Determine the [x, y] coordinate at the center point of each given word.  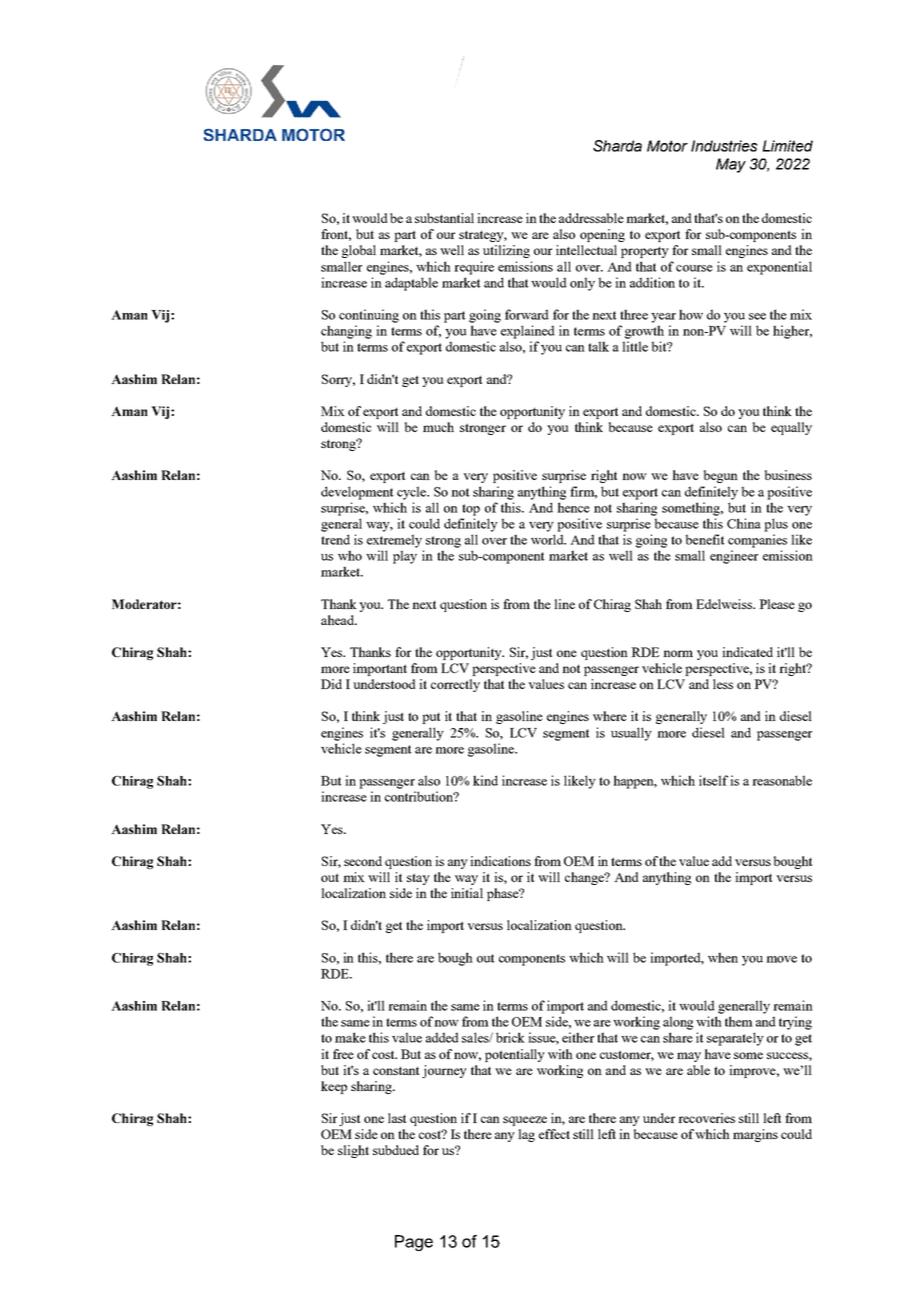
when [723, 957]
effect [554, 1134]
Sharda [617, 146]
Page [414, 1243]
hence [573, 507]
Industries [724, 146]
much [438, 427]
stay [418, 879]
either [578, 1037]
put [431, 718]
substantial [444, 218]
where [610, 716]
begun [721, 476]
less [723, 684]
